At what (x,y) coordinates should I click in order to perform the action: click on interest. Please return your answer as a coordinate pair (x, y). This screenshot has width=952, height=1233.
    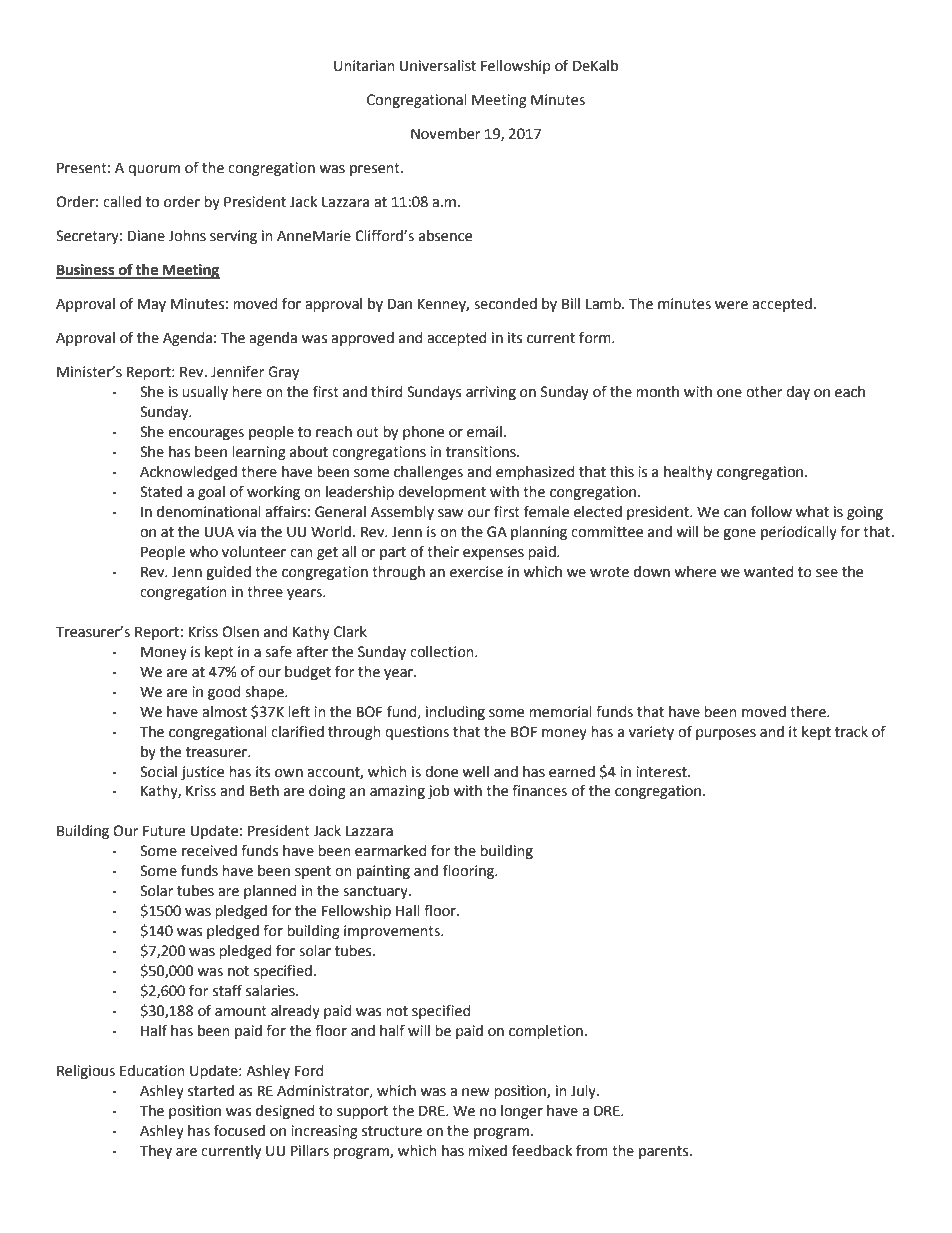
    Looking at the image, I should click on (662, 772).
